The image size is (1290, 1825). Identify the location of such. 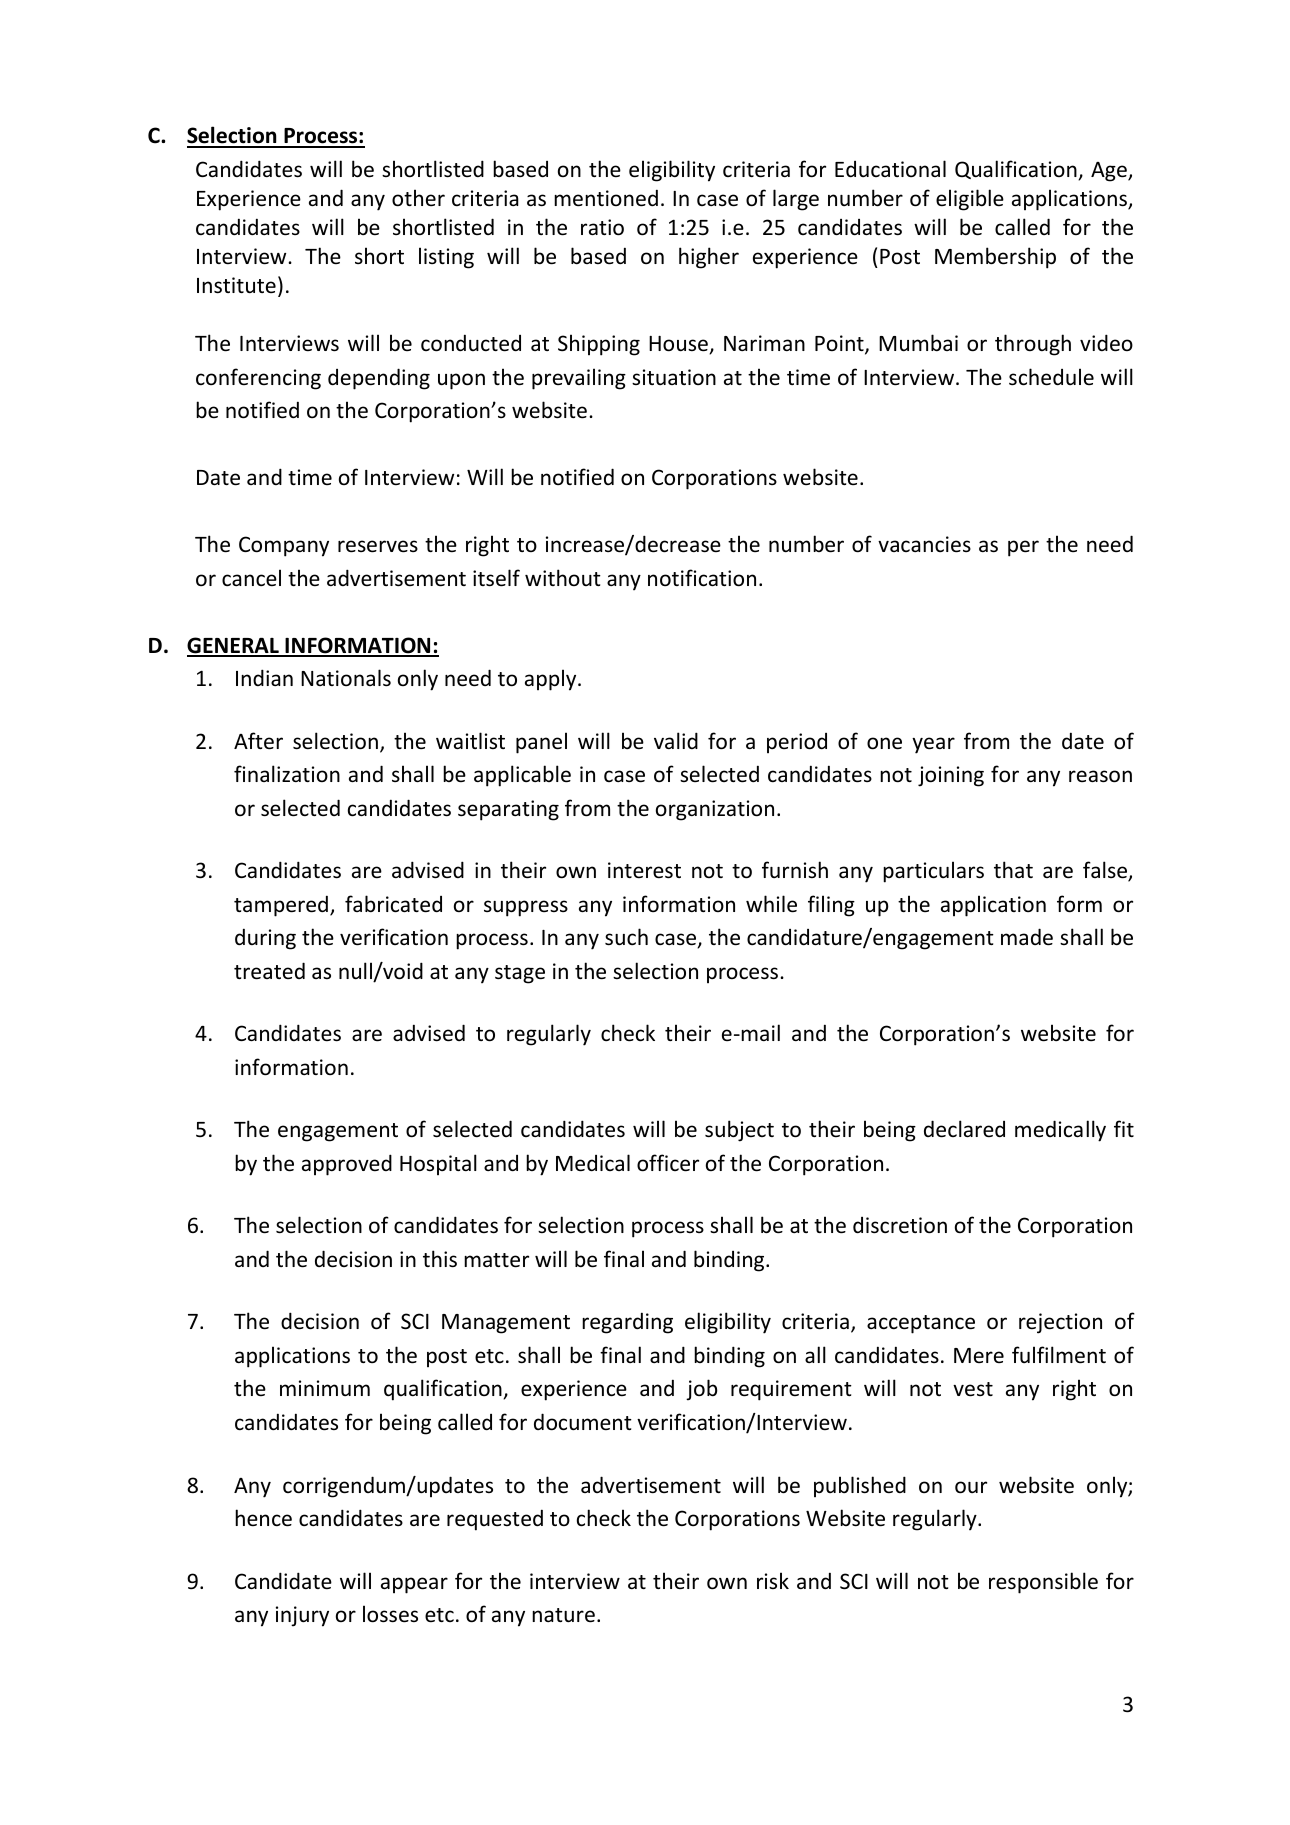
(626, 937).
